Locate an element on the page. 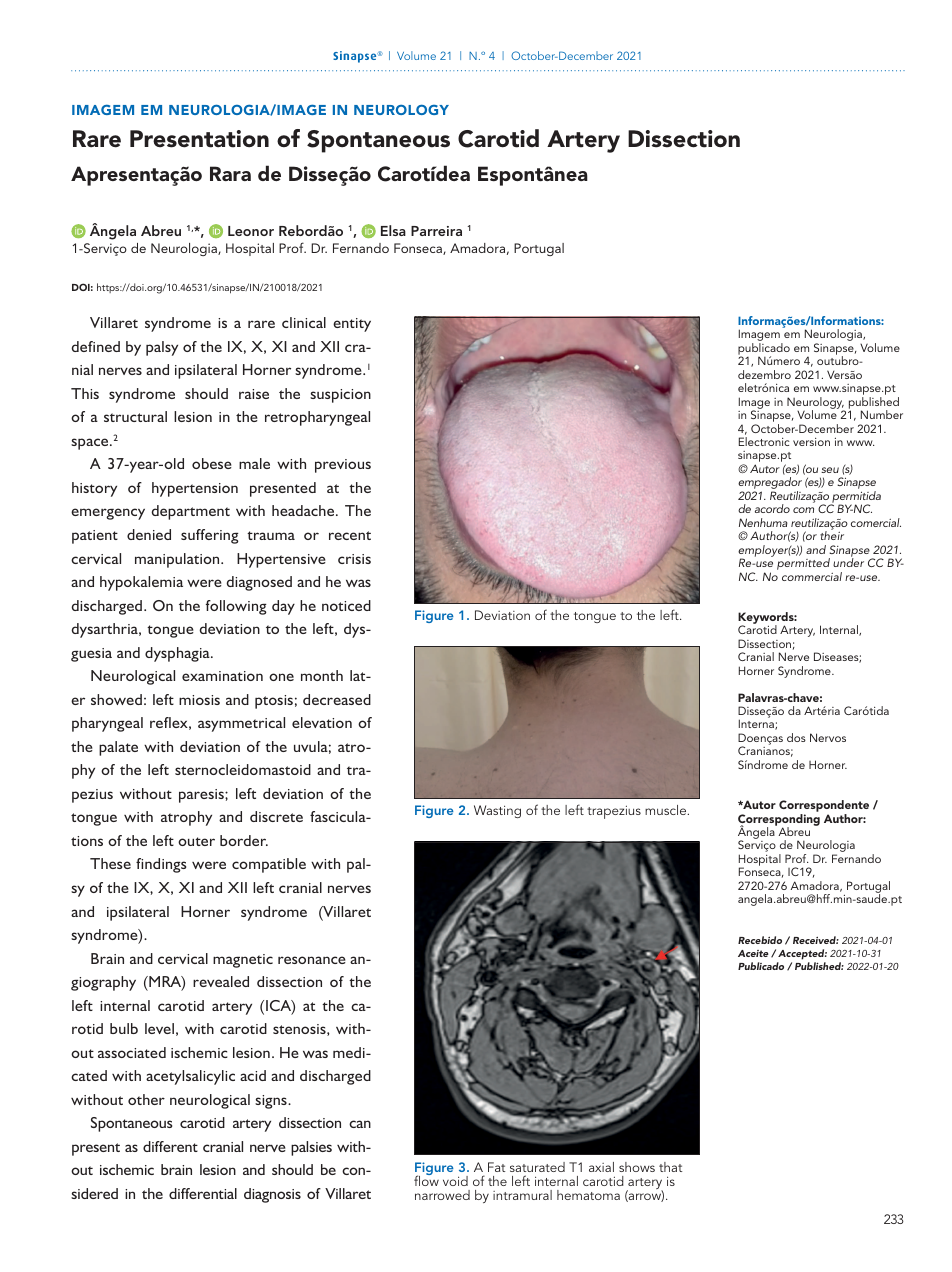  muscle is located at coordinates (667, 810).
